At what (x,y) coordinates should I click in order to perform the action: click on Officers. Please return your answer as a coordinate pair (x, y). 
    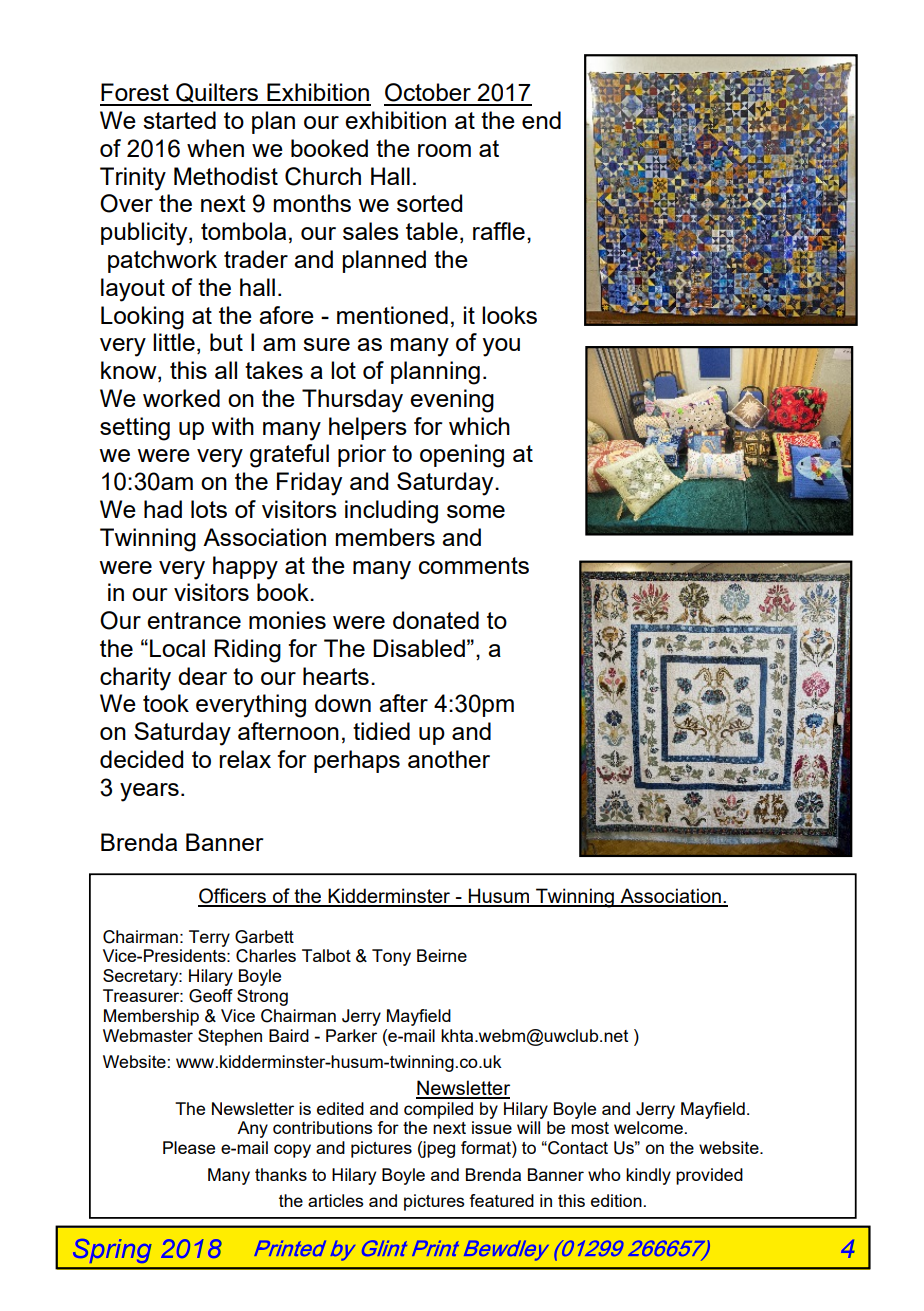
    Looking at the image, I should click on (233, 897).
